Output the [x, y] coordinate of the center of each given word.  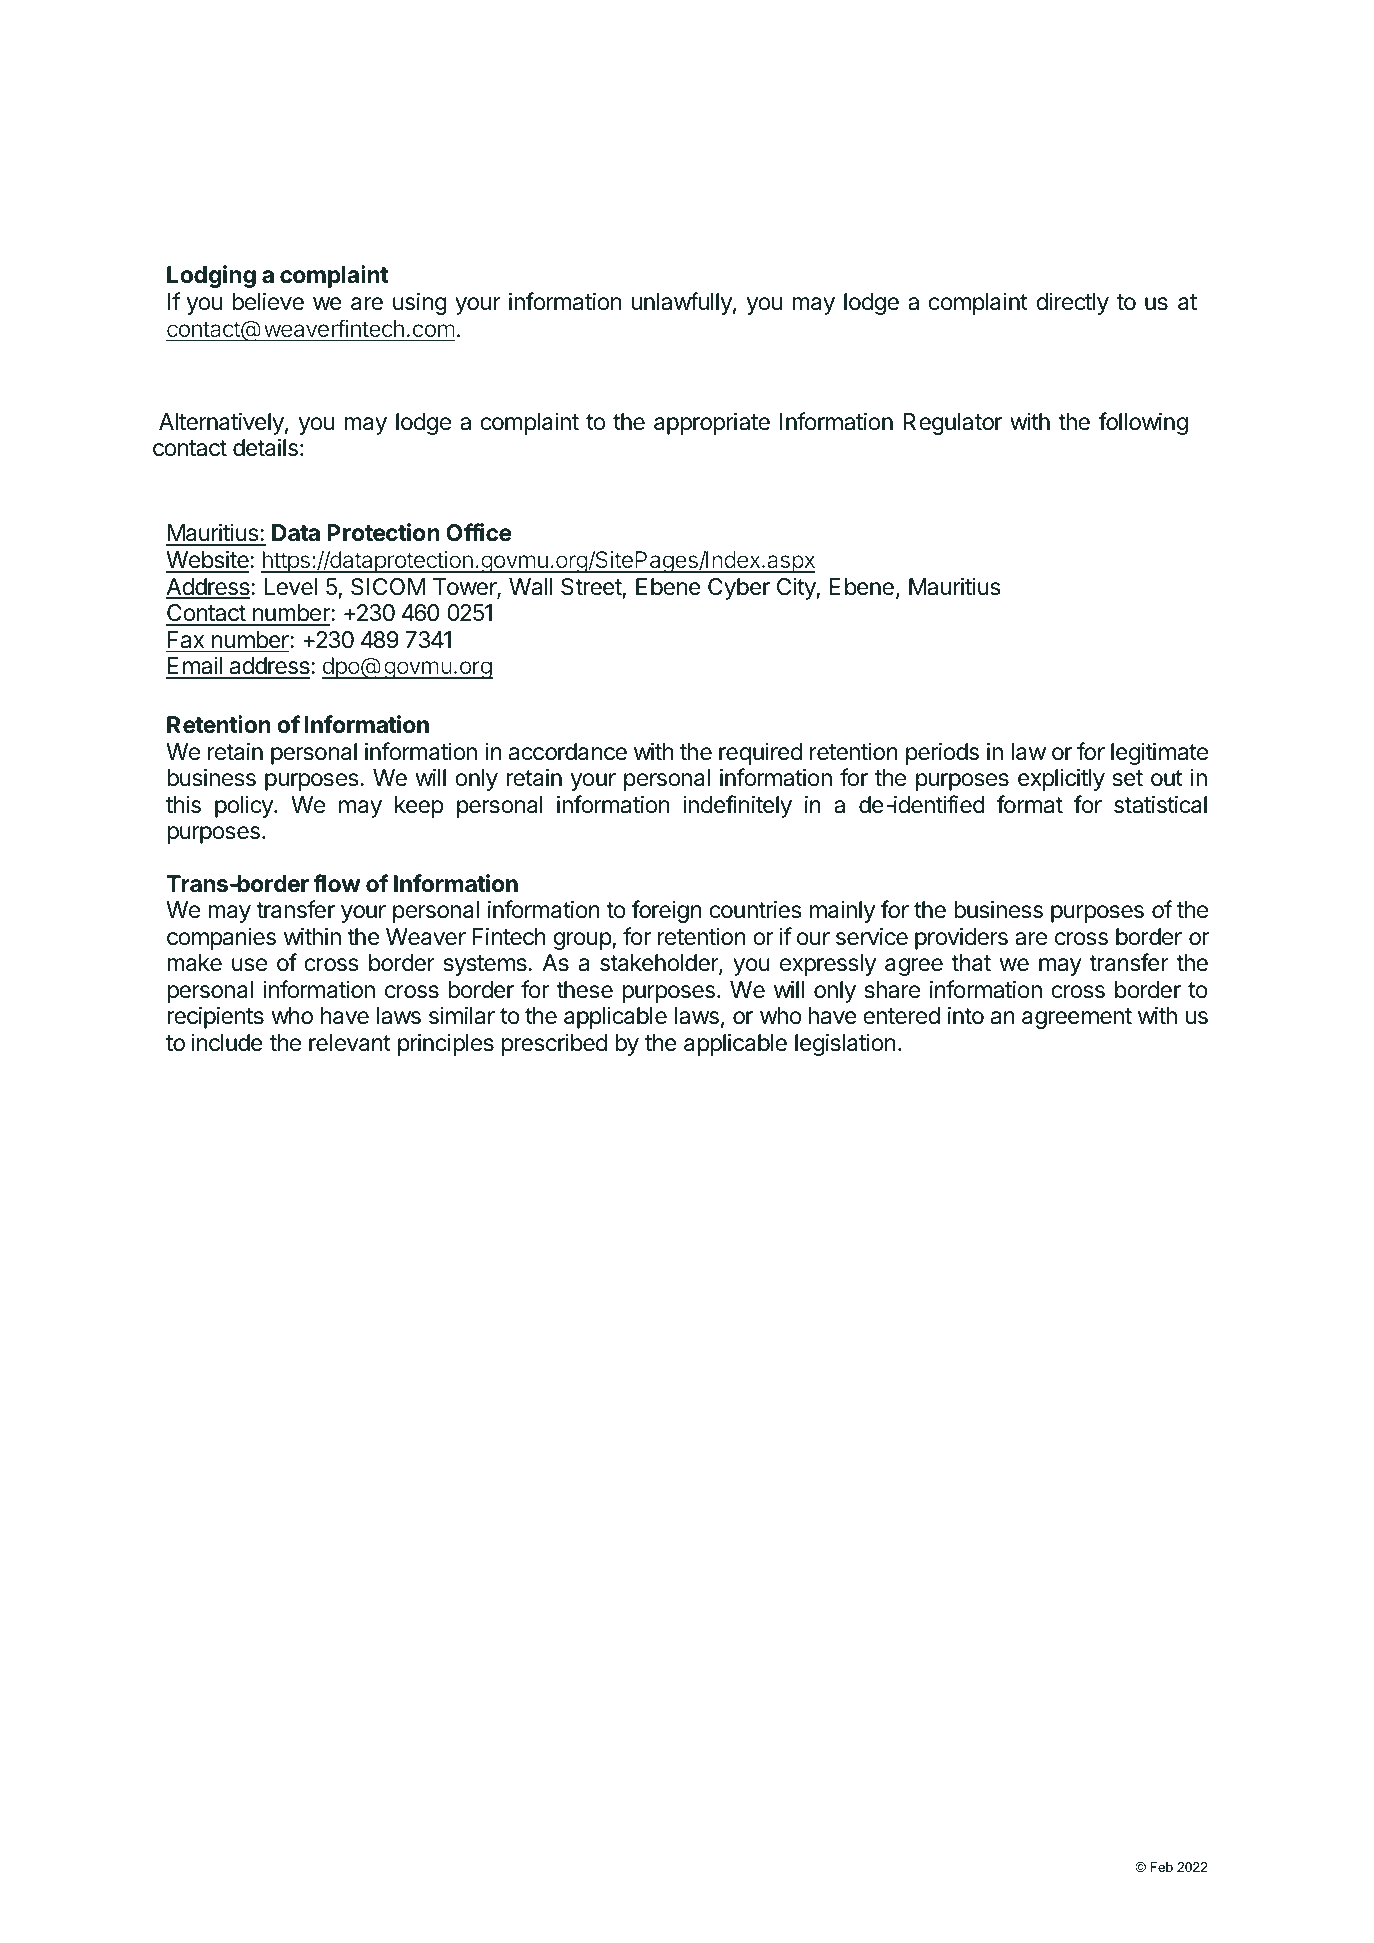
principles [446, 1044]
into [966, 1015]
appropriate [712, 423]
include [227, 1043]
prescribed [554, 1045]
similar [462, 1015]
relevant [350, 1043]
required [760, 754]
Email [195, 667]
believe [268, 301]
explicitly [1061, 779]
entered [901, 1016]
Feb [1161, 1867]
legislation [845, 1044]
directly [1072, 303]
